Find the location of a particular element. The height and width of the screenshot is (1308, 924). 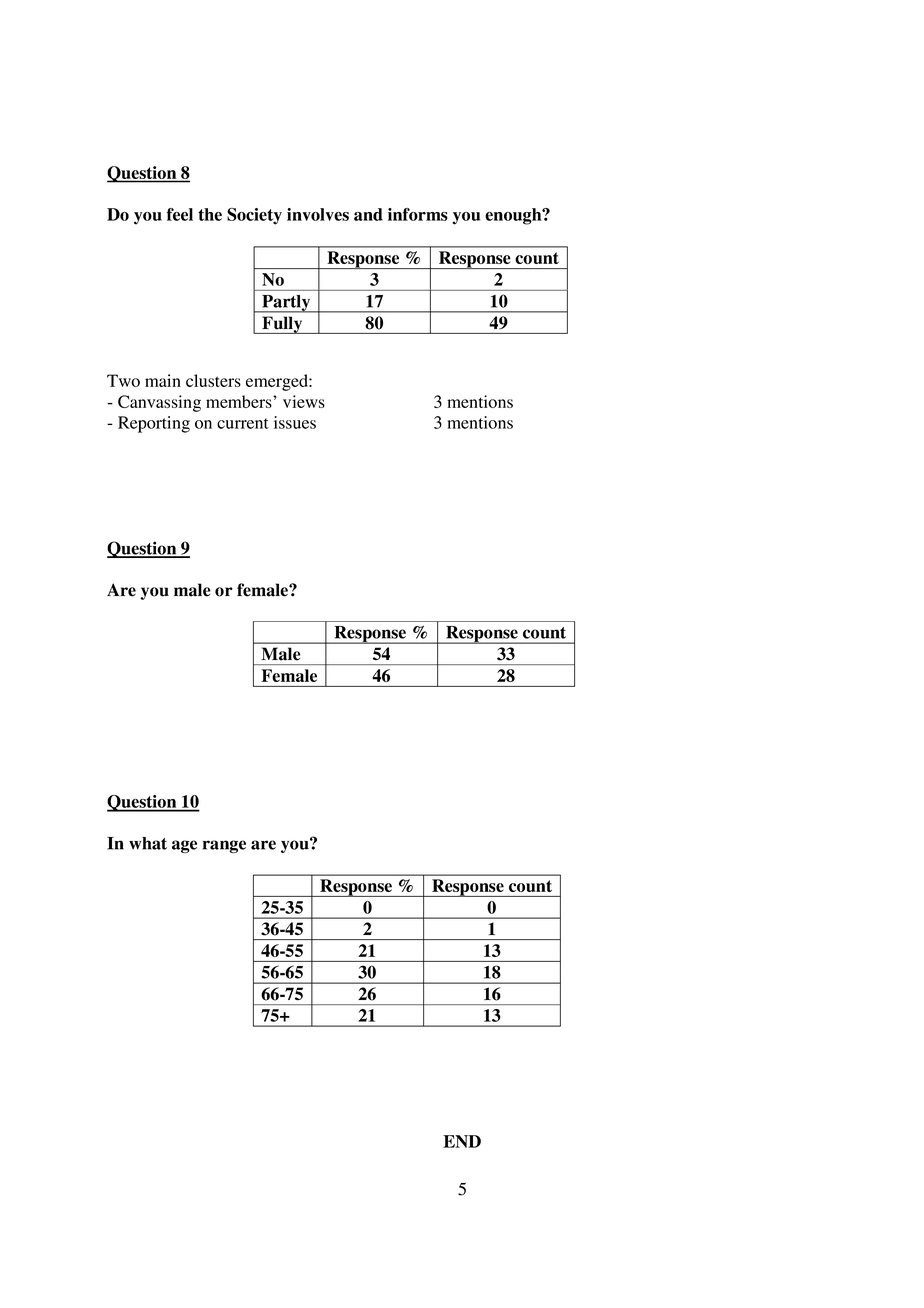

range is located at coordinates (224, 846).
